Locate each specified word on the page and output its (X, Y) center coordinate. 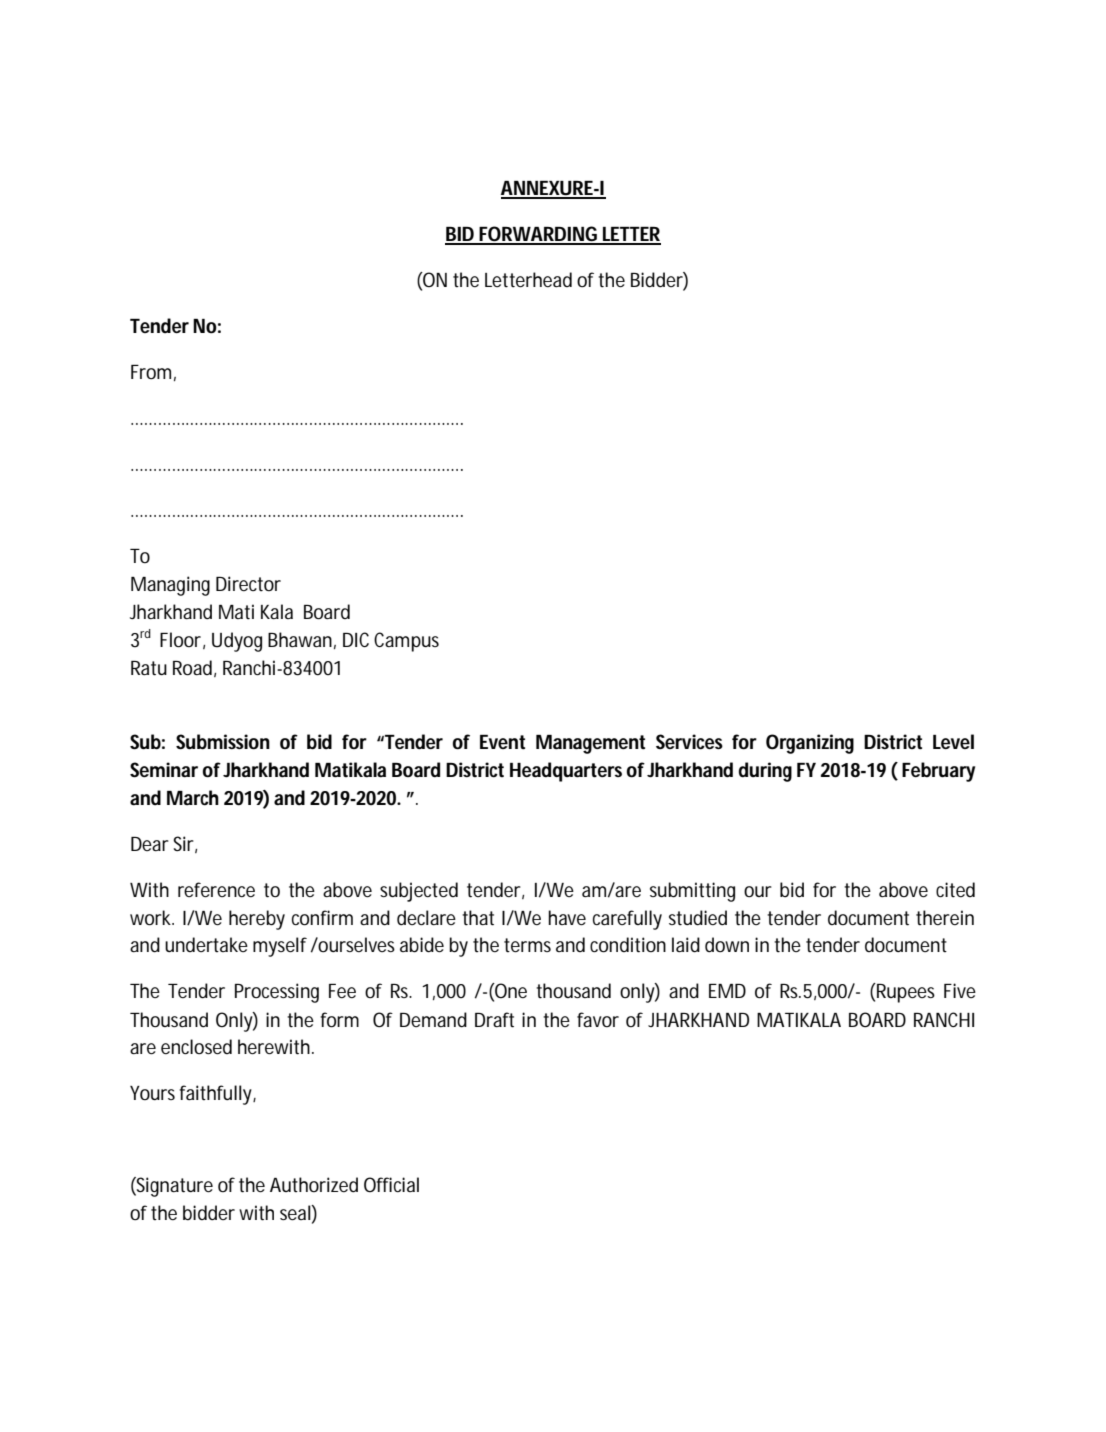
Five (960, 990)
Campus (406, 642)
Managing (170, 586)
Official (391, 1184)
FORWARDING (539, 235)
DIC (356, 639)
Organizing (810, 744)
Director (248, 584)
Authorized (314, 1184)
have (567, 918)
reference (216, 890)
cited (955, 890)
